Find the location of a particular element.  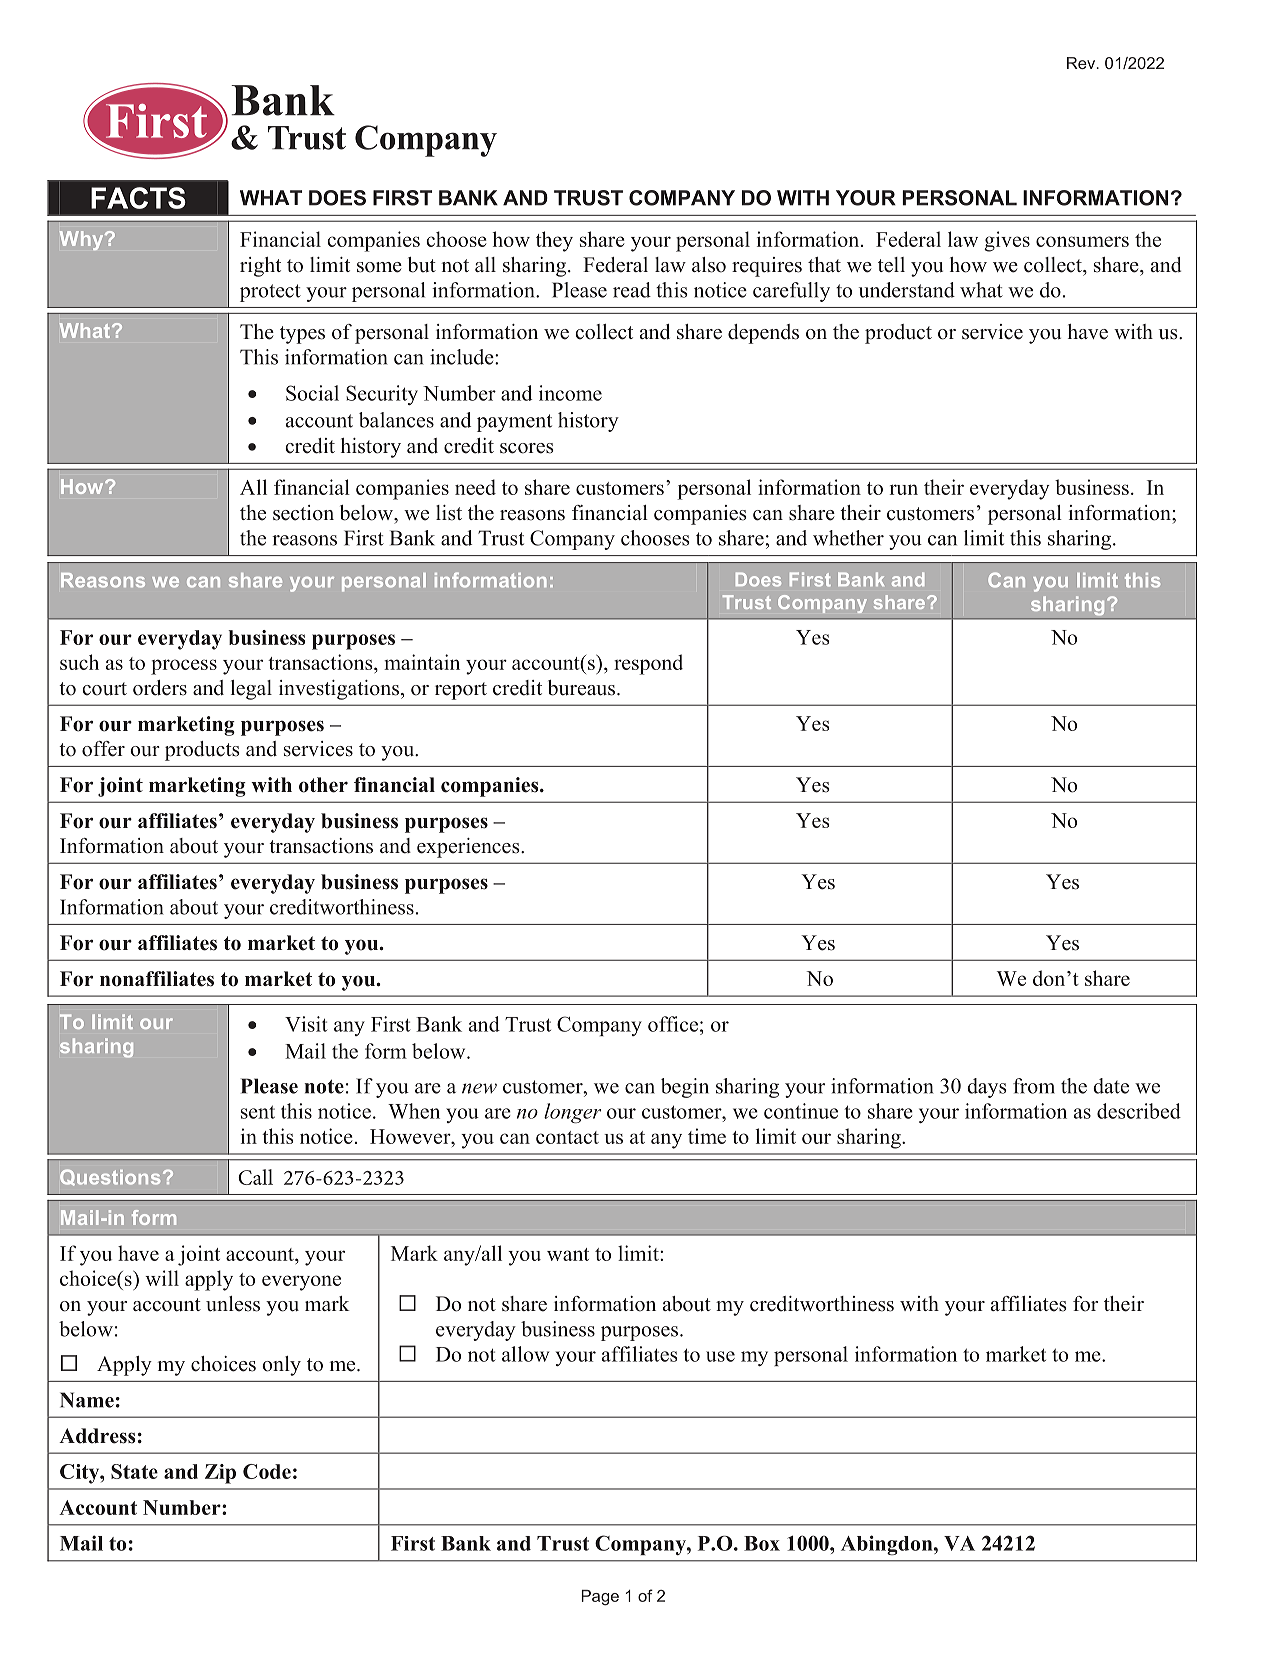

whether is located at coordinates (848, 538).
